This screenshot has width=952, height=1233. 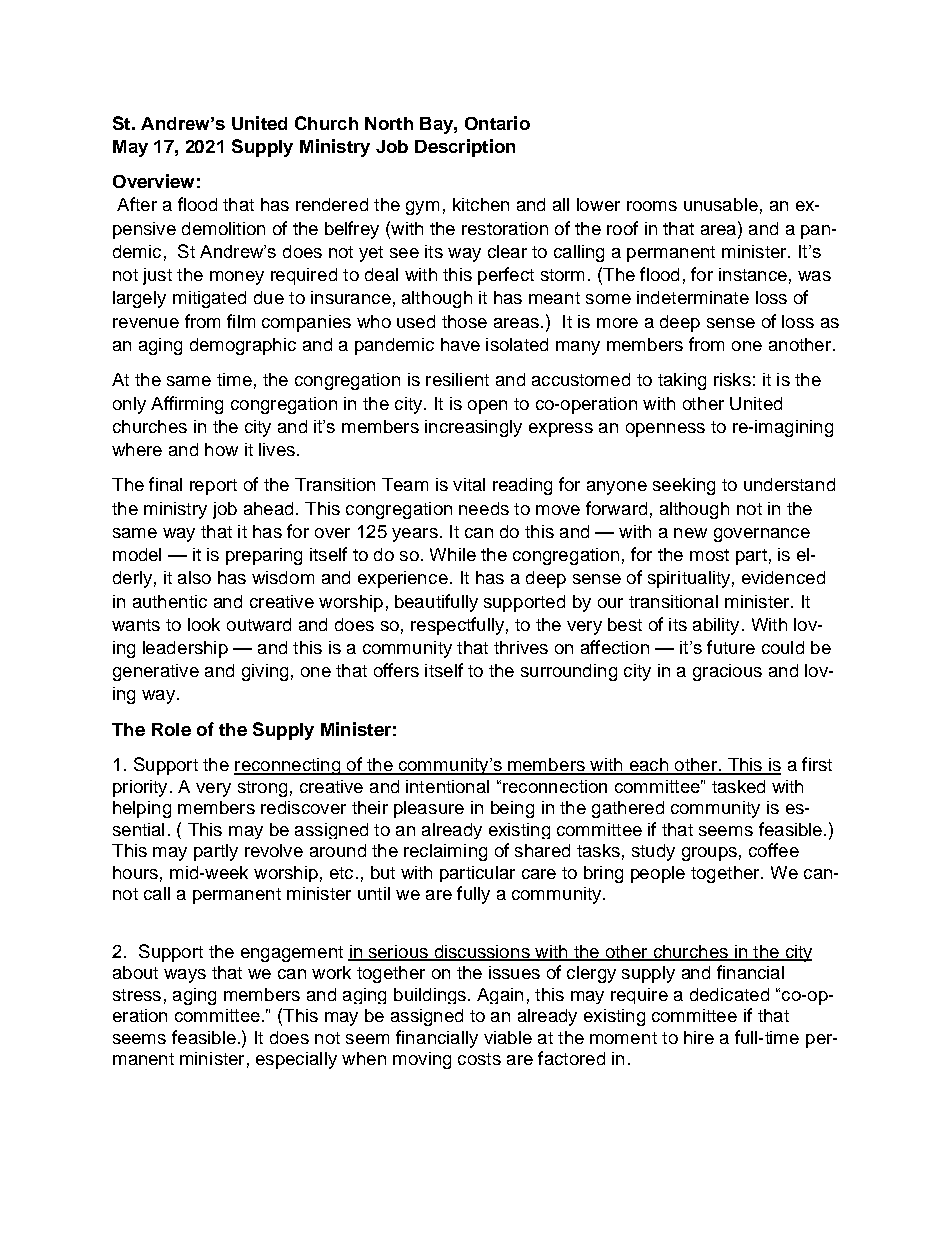 I want to click on how, so click(x=221, y=449).
